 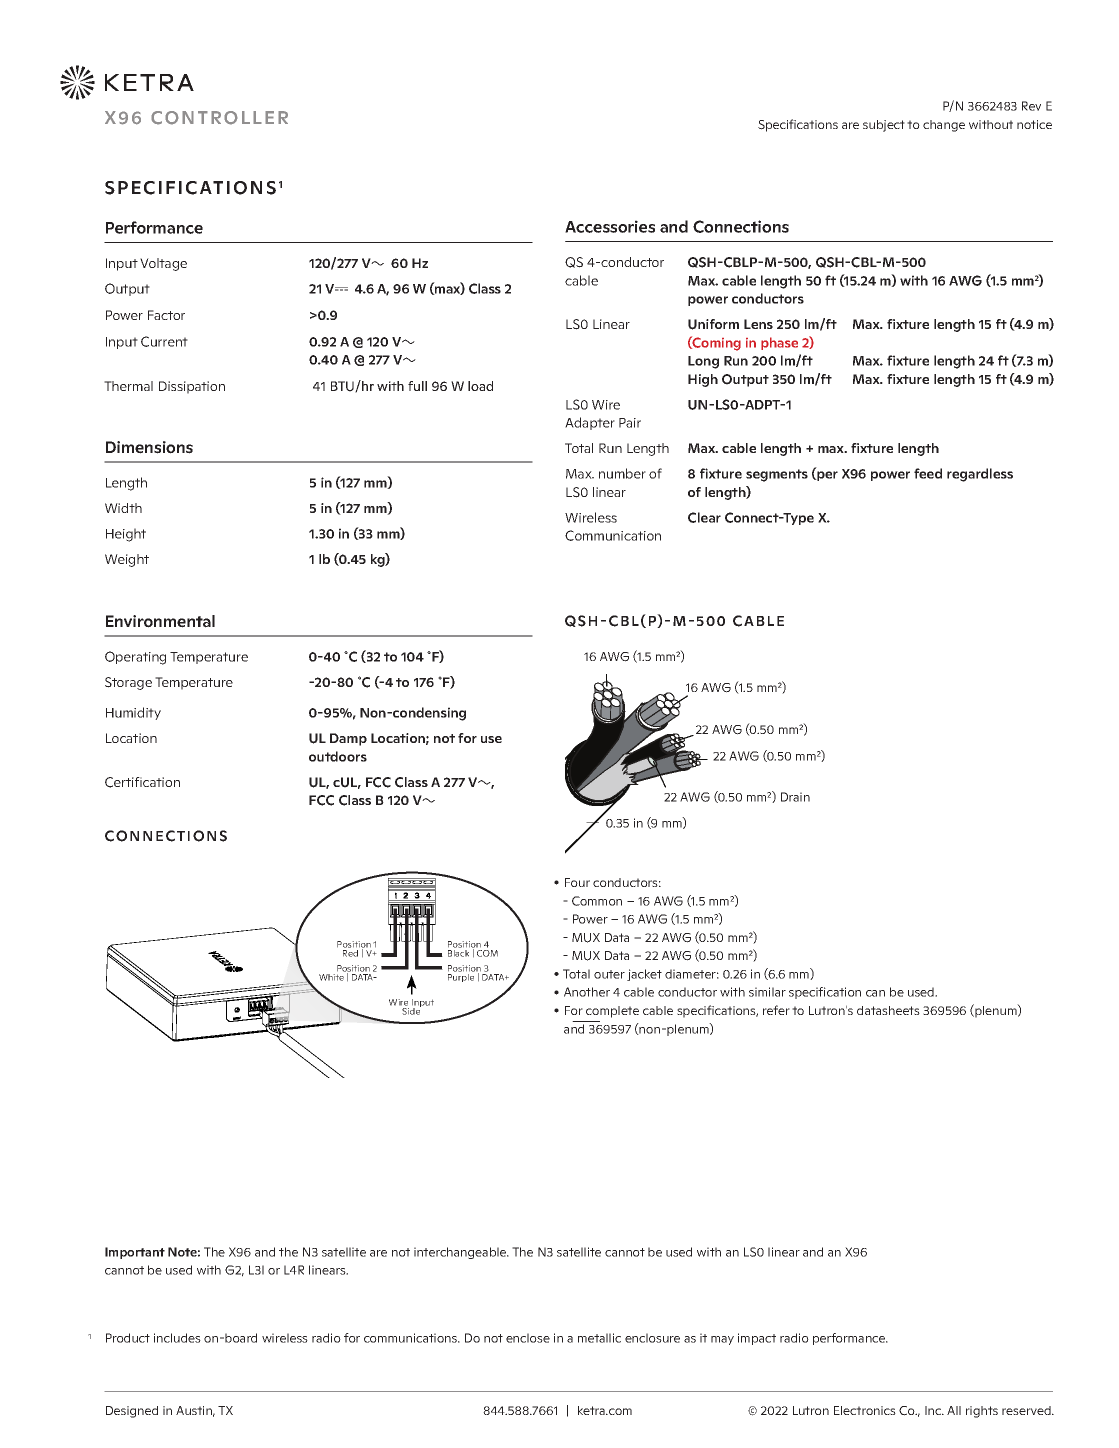 I want to click on Four, so click(x=577, y=882).
